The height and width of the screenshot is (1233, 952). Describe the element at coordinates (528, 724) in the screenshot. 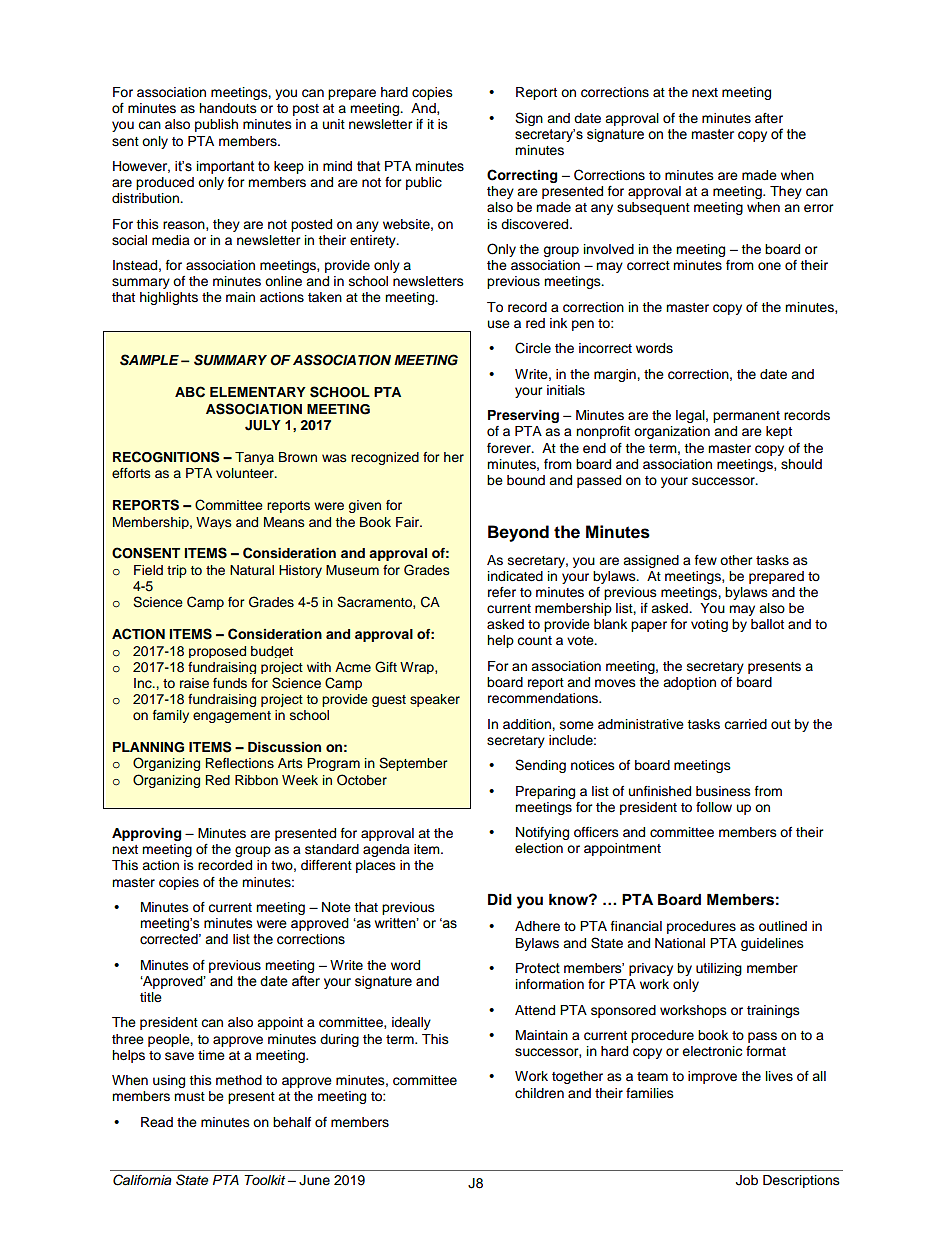

I see `addition` at that location.
